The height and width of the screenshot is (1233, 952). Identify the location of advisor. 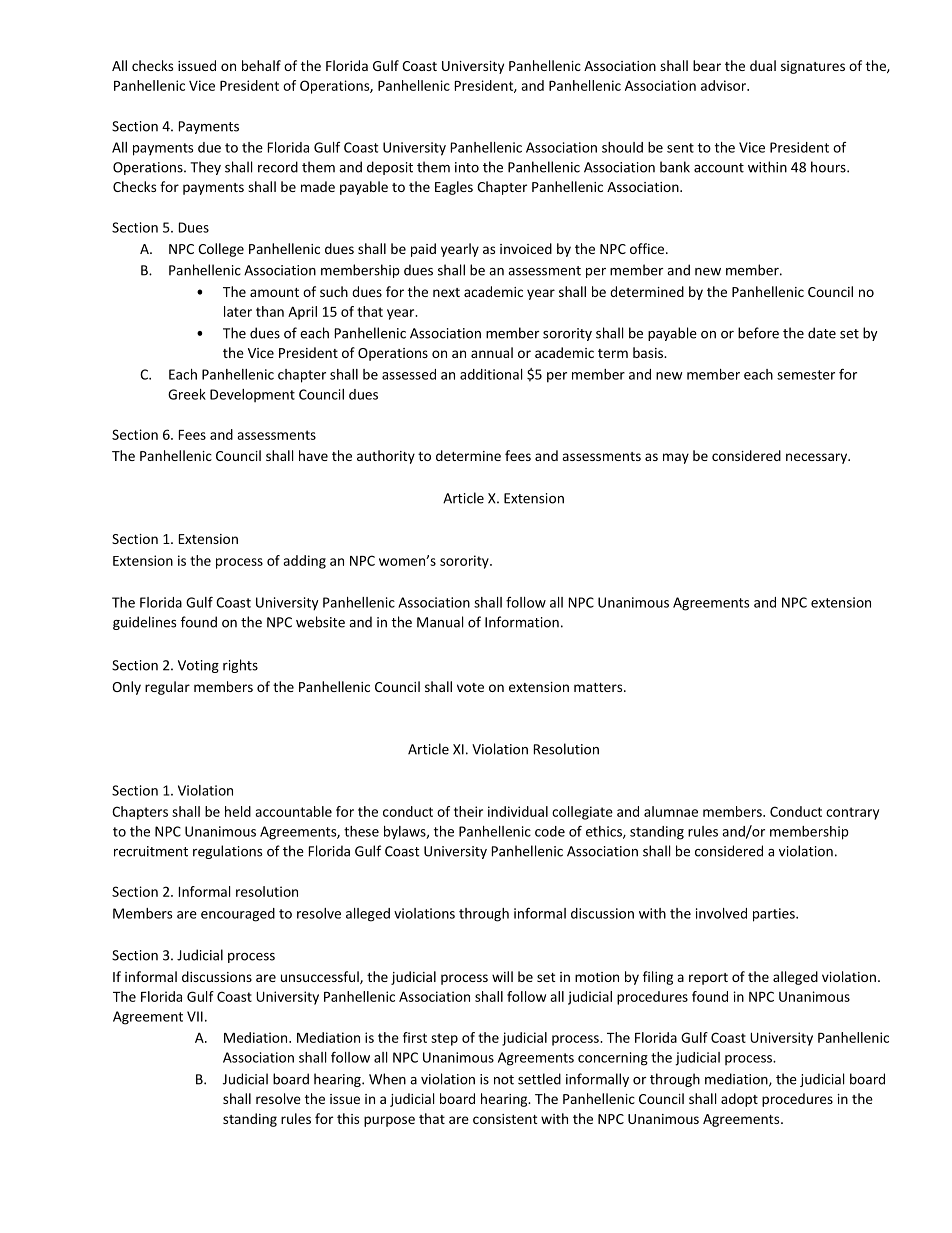
(724, 85).
